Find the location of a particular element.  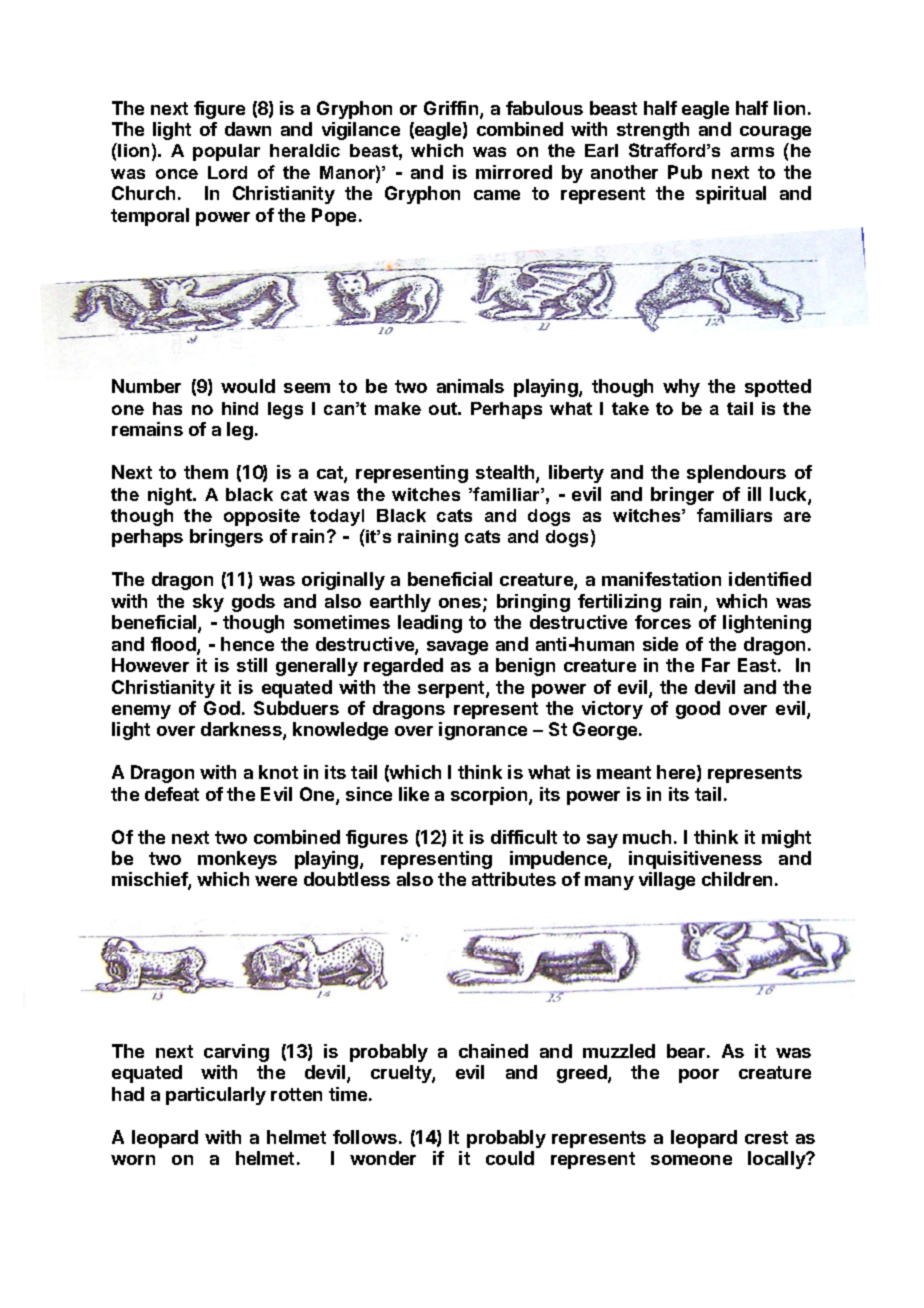

particularly is located at coordinates (216, 1096).
